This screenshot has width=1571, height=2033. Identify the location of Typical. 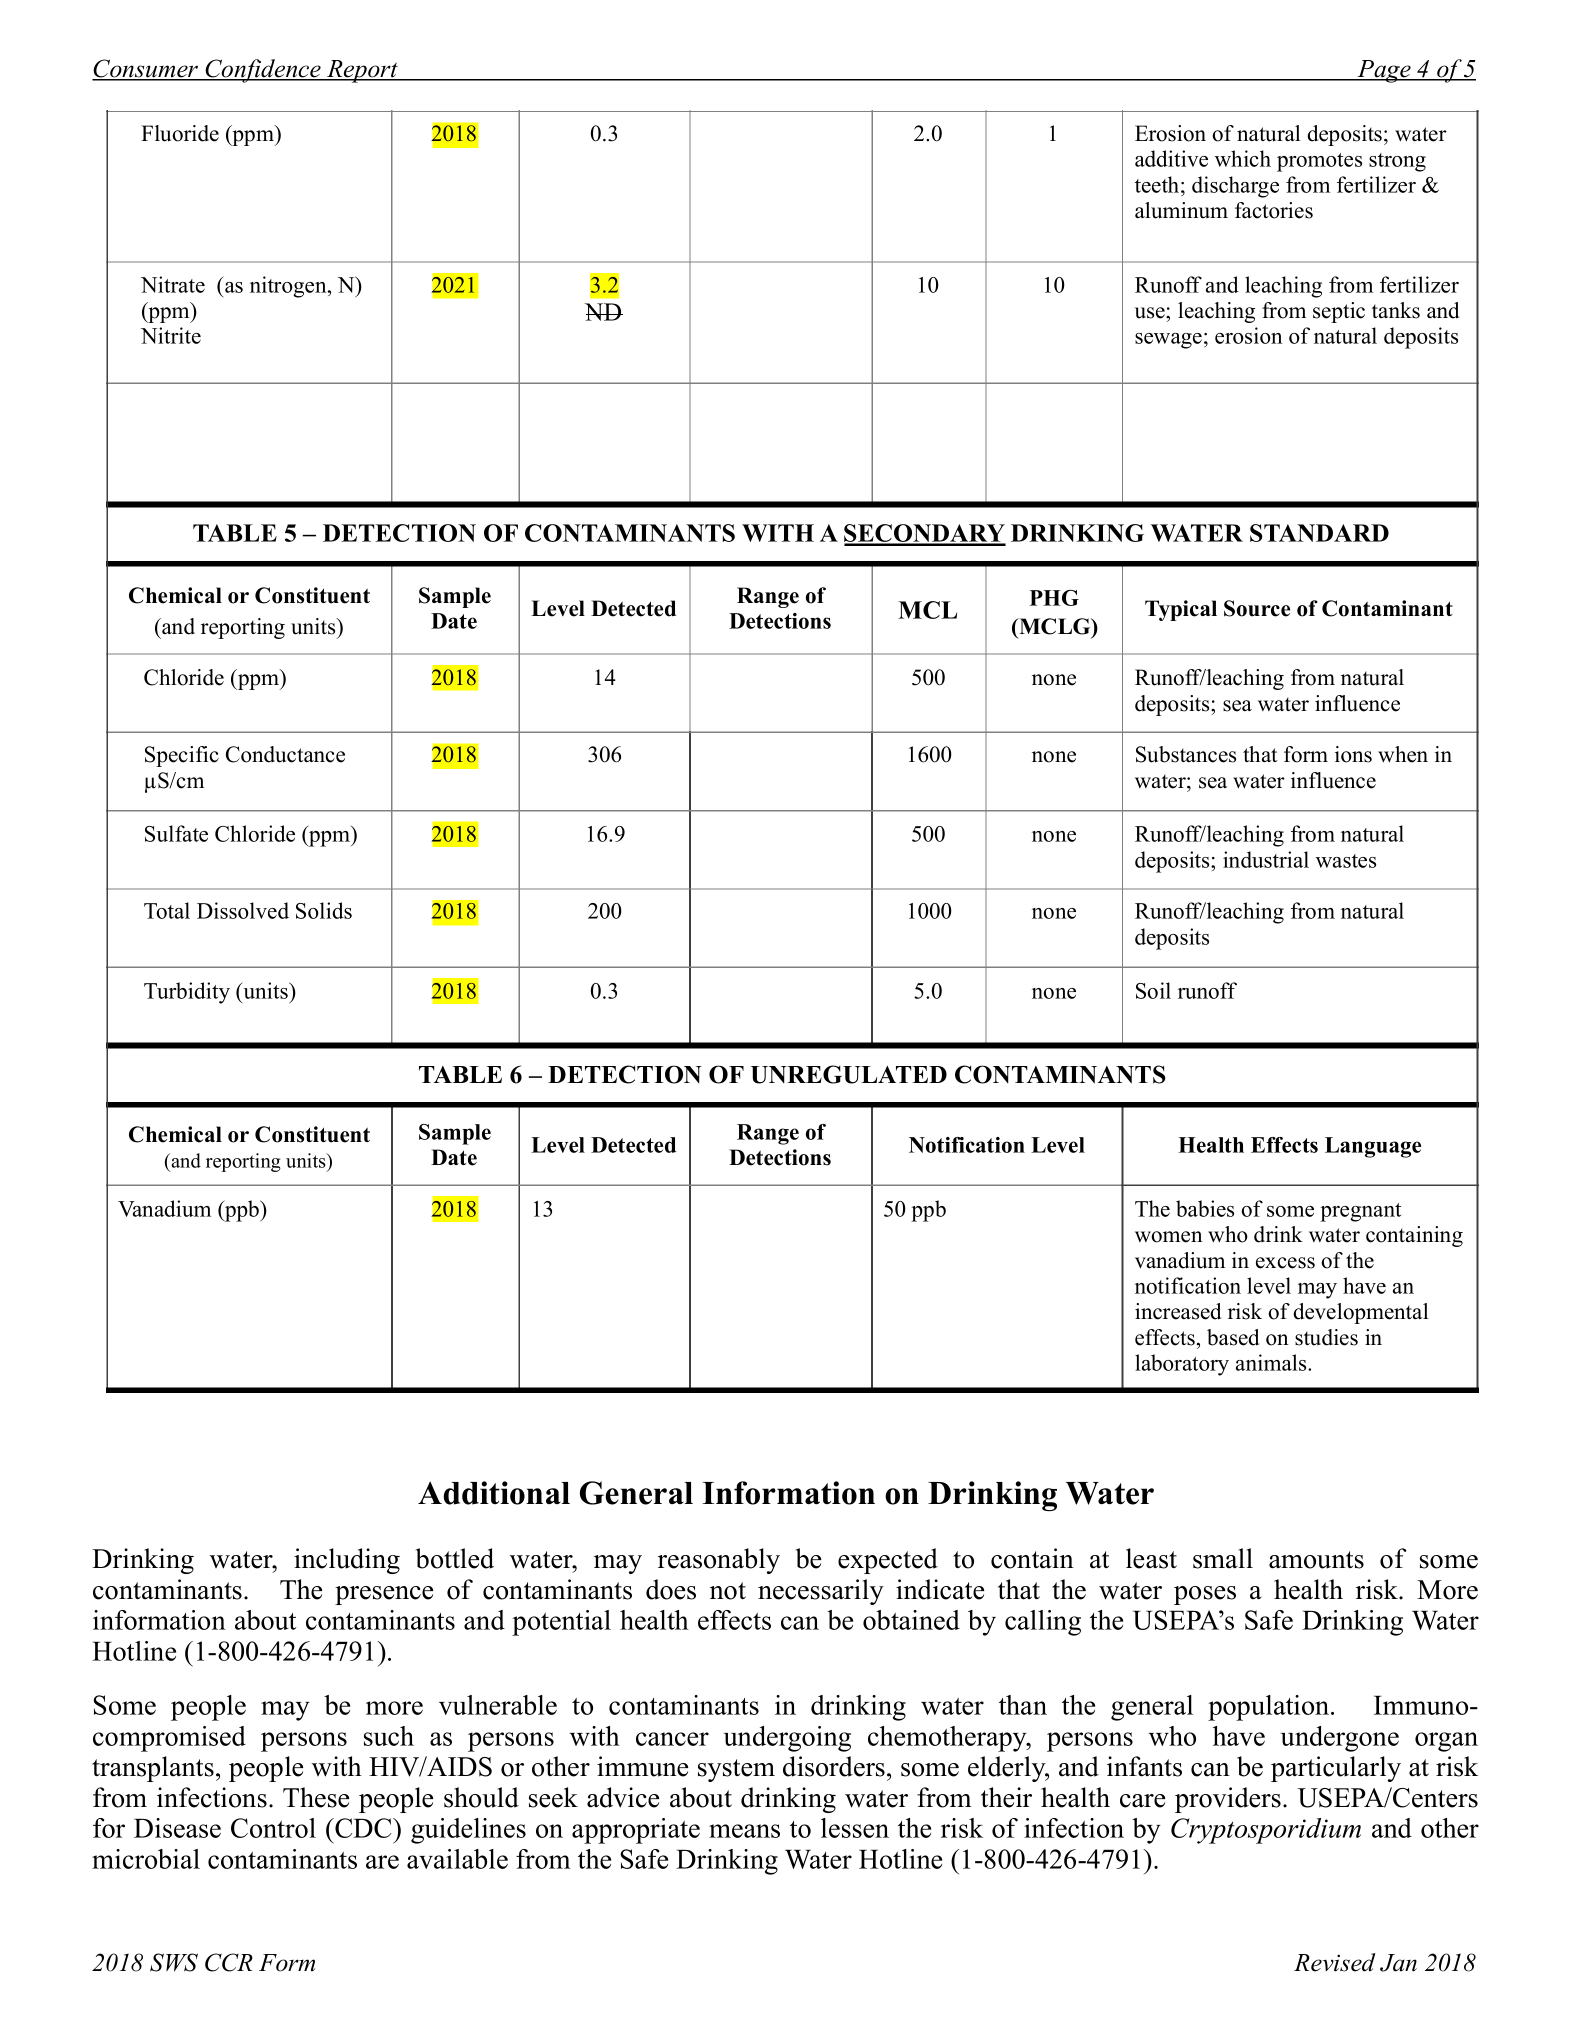
(1181, 610).
